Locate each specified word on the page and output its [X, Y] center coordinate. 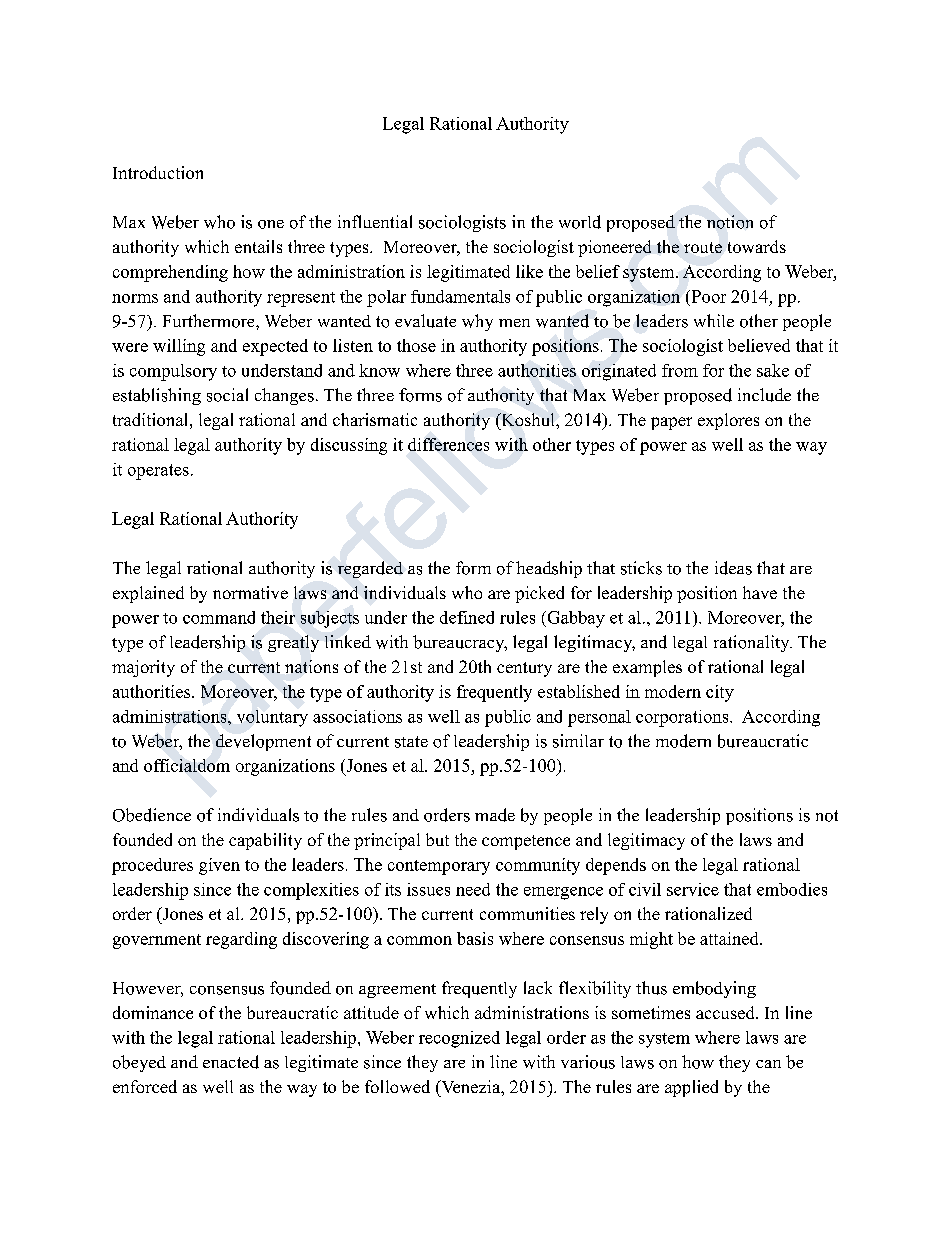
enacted [231, 1062]
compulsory [173, 372]
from [680, 370]
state [411, 742]
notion [730, 222]
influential [375, 221]
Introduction [158, 172]
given [219, 866]
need [473, 889]
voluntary [272, 718]
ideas [733, 568]
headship [549, 569]
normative [250, 592]
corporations [683, 718]
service [693, 889]
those [416, 345]
